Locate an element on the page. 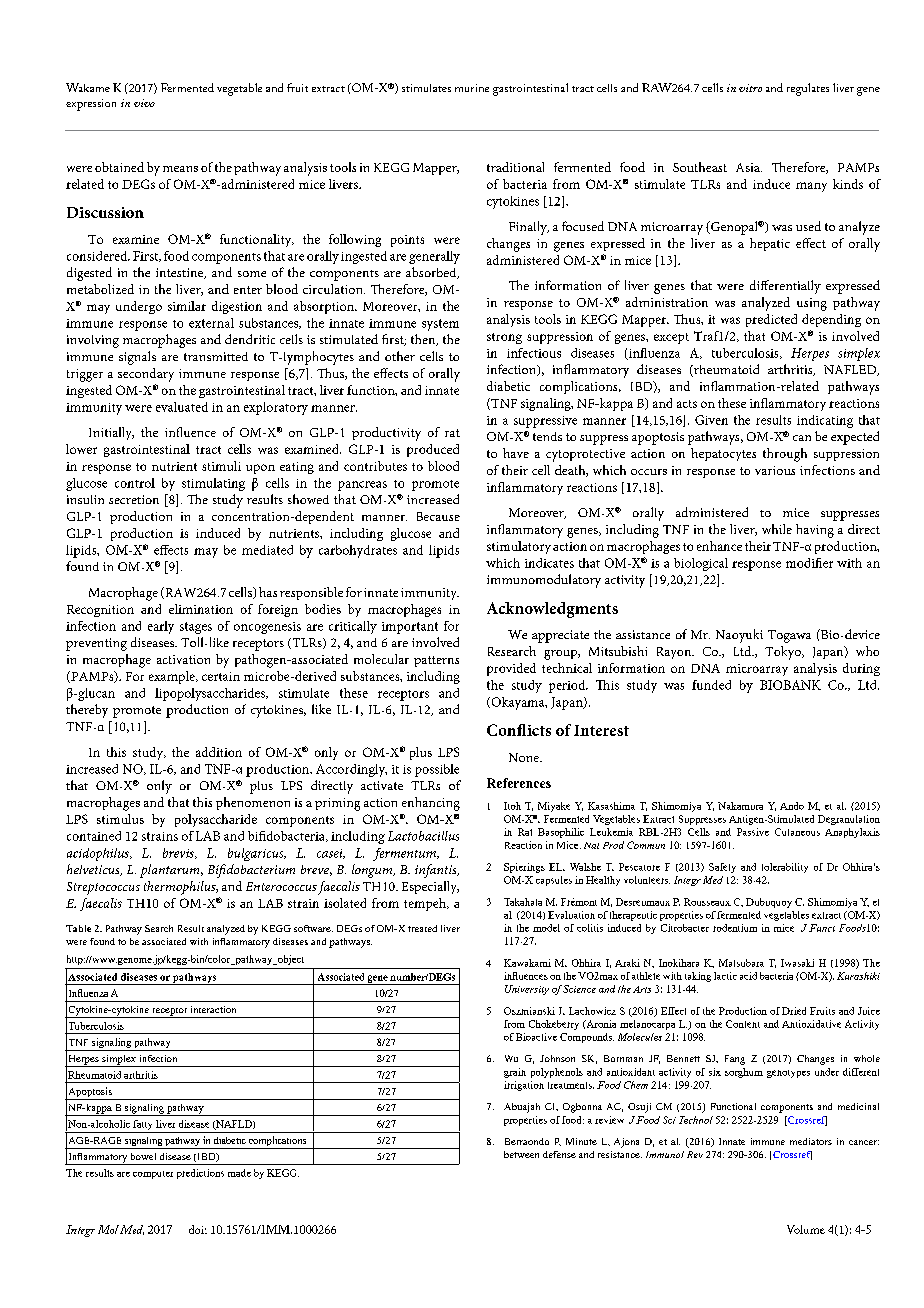 The width and height of the document is (924, 1308). vivo is located at coordinates (144, 103).
